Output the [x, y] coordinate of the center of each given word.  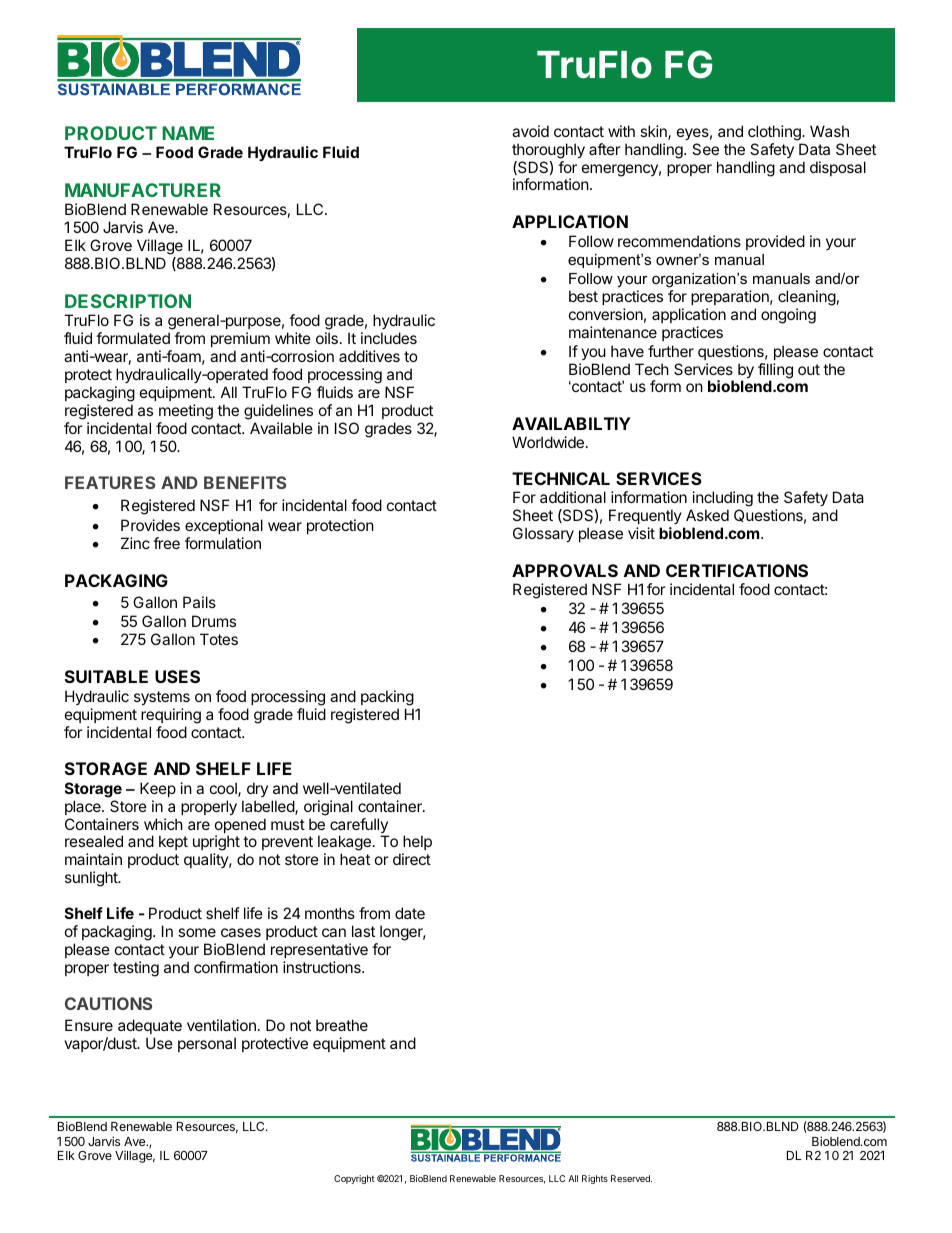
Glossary [543, 534]
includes [389, 338]
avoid [530, 131]
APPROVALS [565, 570]
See [705, 149]
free [166, 543]
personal [207, 1044]
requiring [171, 717]
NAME [188, 133]
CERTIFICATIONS [737, 570]
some [197, 932]
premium [240, 341]
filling [775, 372]
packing [387, 699]
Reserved [631, 1178]
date [410, 913]
